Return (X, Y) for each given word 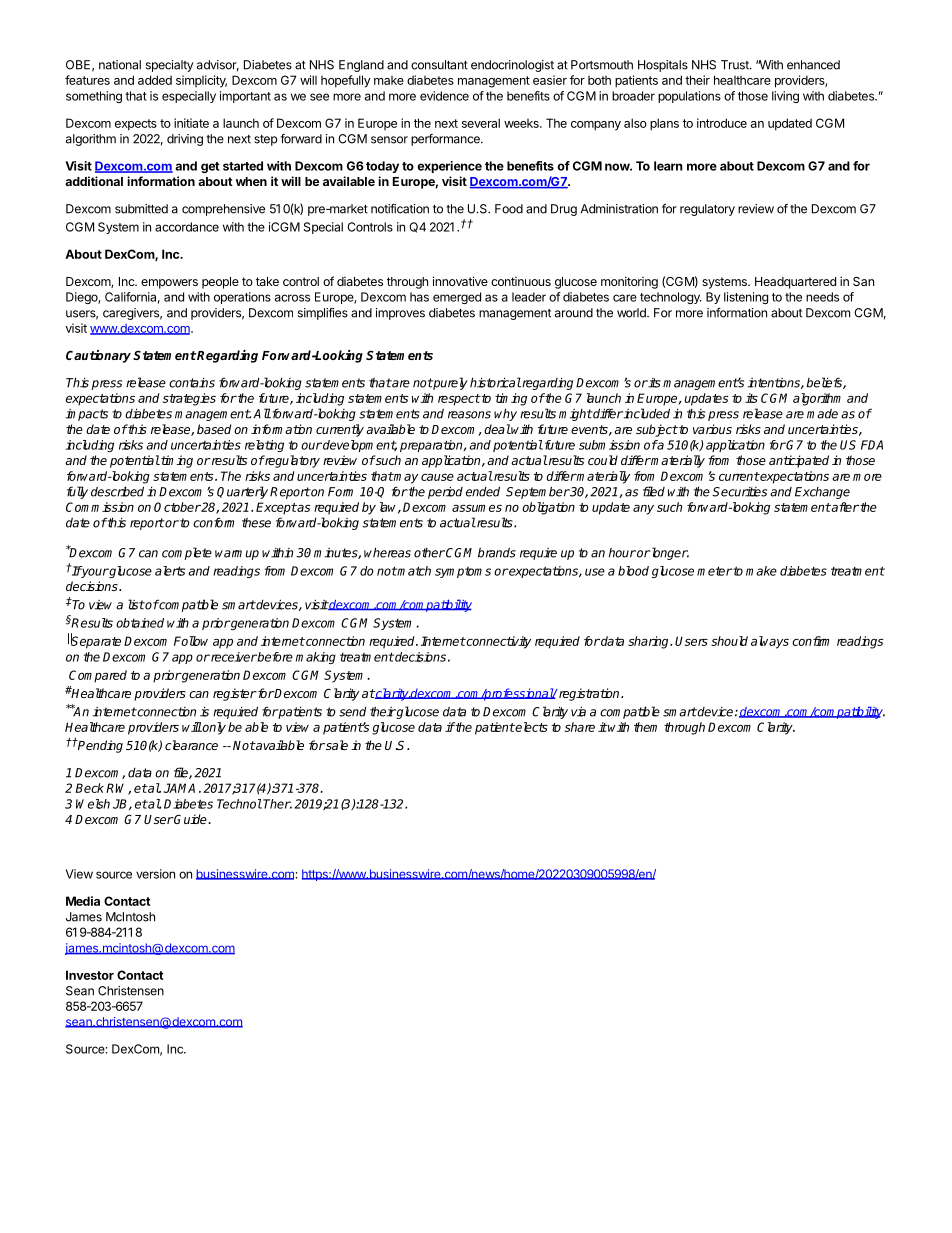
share (580, 727)
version (155, 874)
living (785, 97)
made (822, 414)
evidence (444, 96)
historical (495, 382)
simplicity (201, 81)
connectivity (498, 642)
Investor (90, 975)
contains (192, 383)
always (770, 642)
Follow (191, 641)
